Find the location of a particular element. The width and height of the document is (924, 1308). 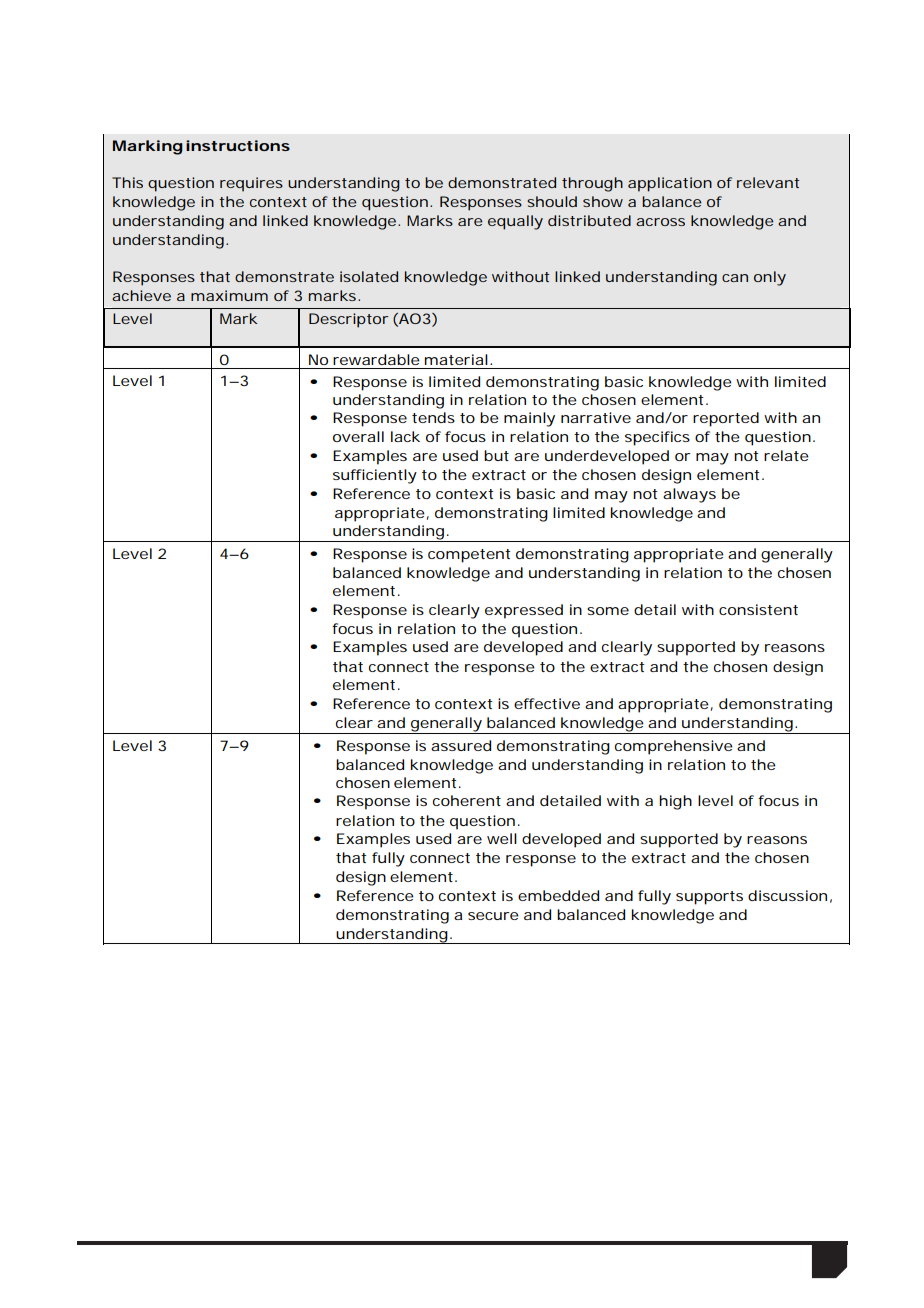

instructions is located at coordinates (238, 145).
